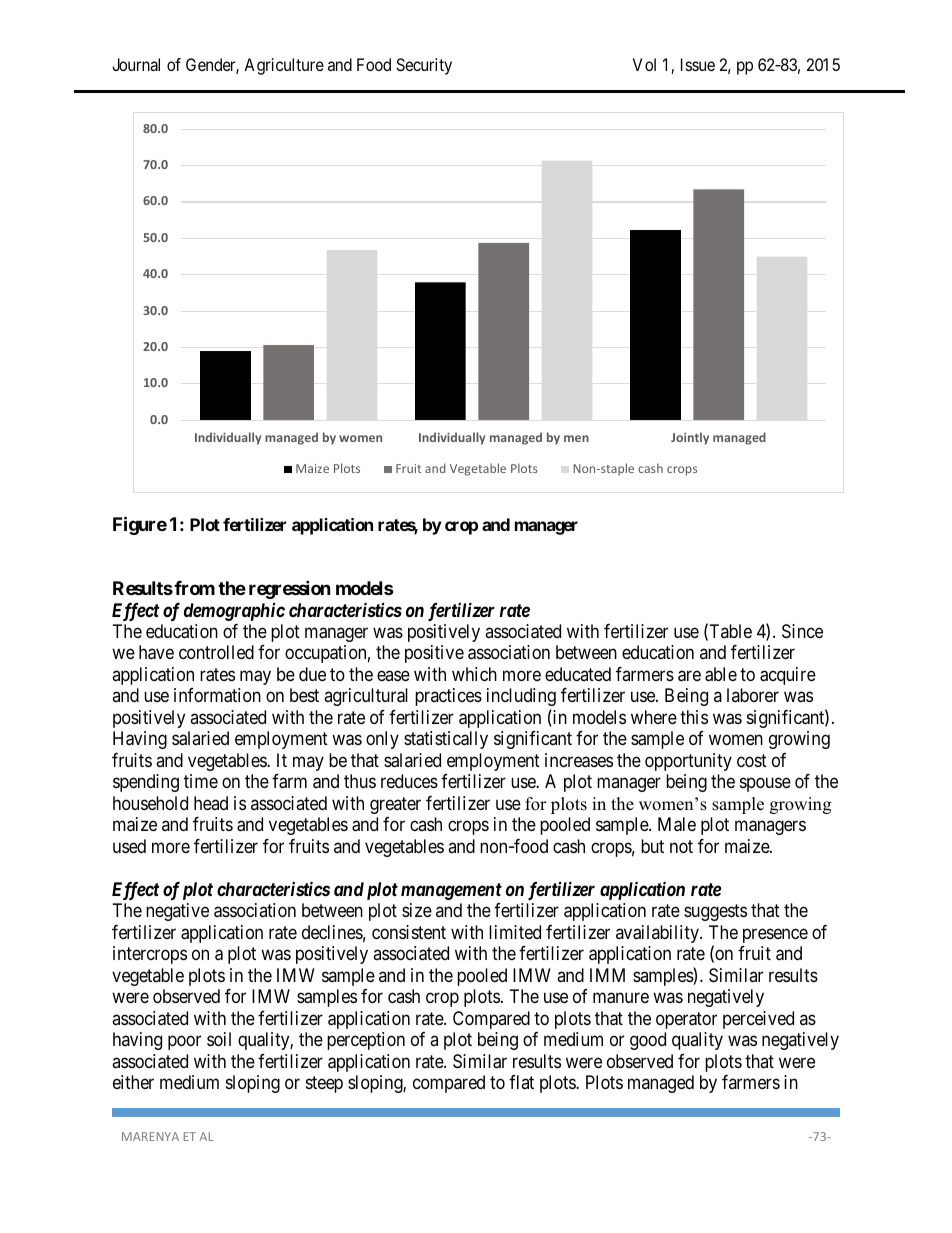 The image size is (952, 1233). What do you see at coordinates (136, 64) in the screenshot?
I see `Journal` at bounding box center [136, 64].
